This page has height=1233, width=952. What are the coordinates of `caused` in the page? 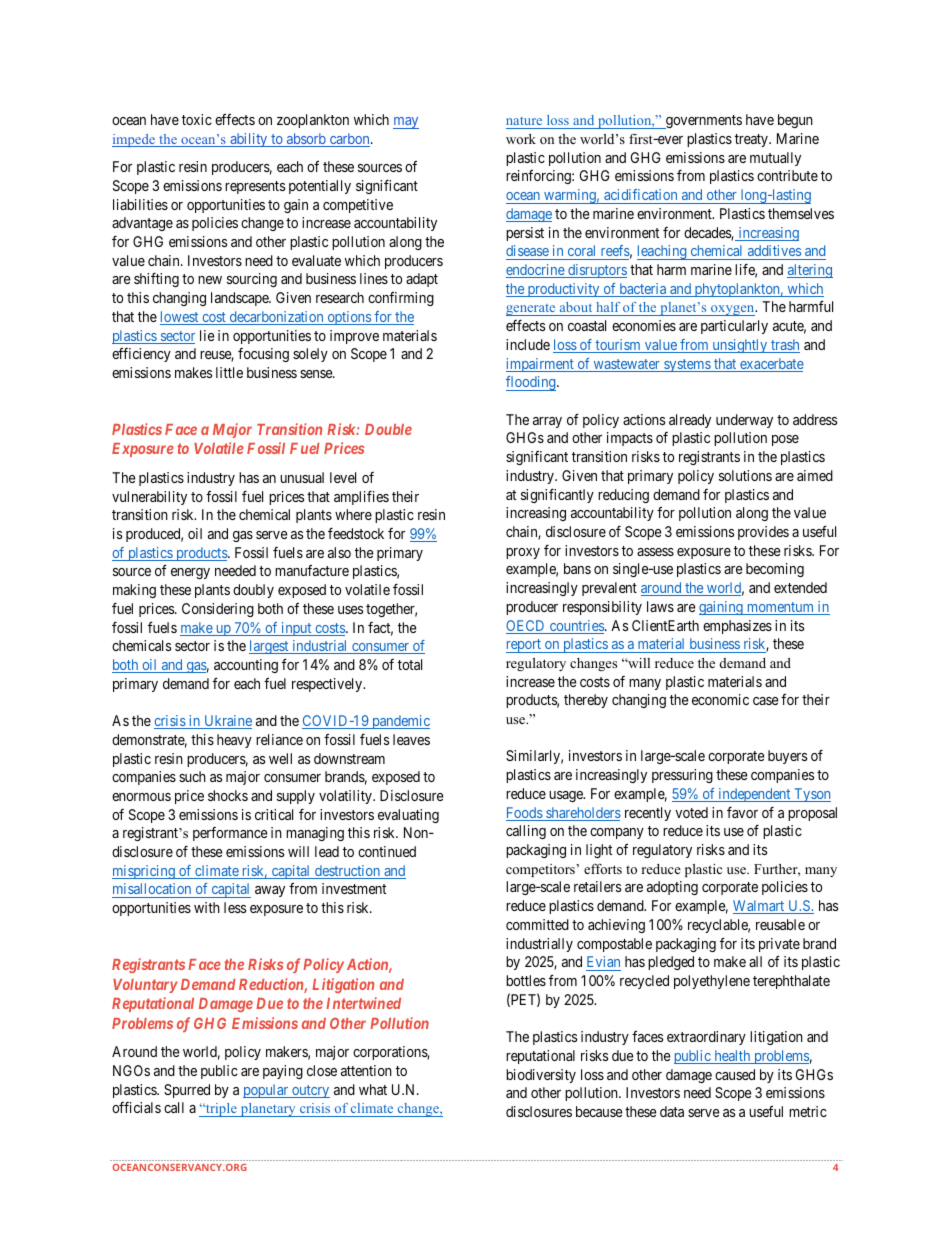 It's located at (735, 1074).
